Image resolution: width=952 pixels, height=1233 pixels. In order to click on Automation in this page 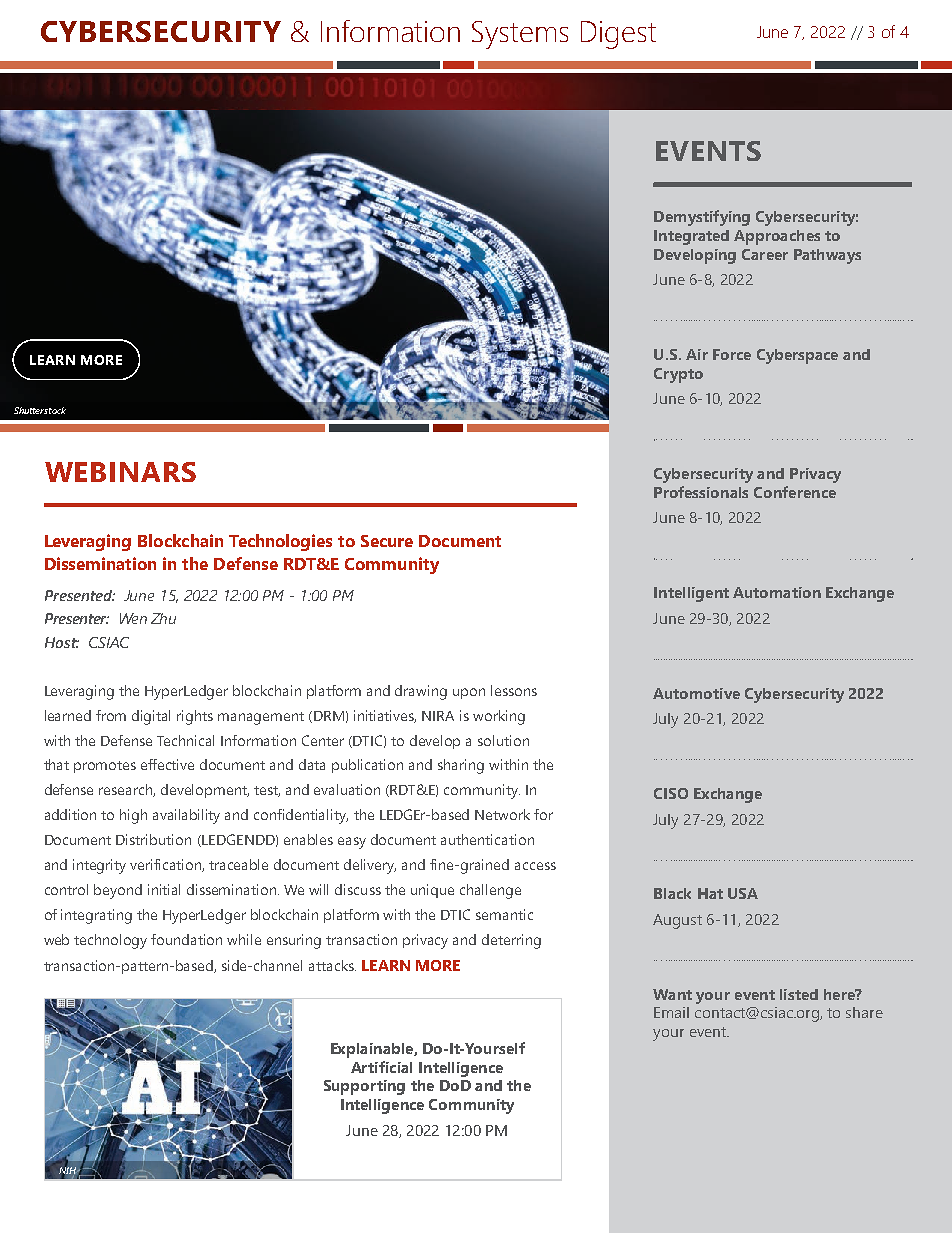, I will do `click(777, 592)`.
